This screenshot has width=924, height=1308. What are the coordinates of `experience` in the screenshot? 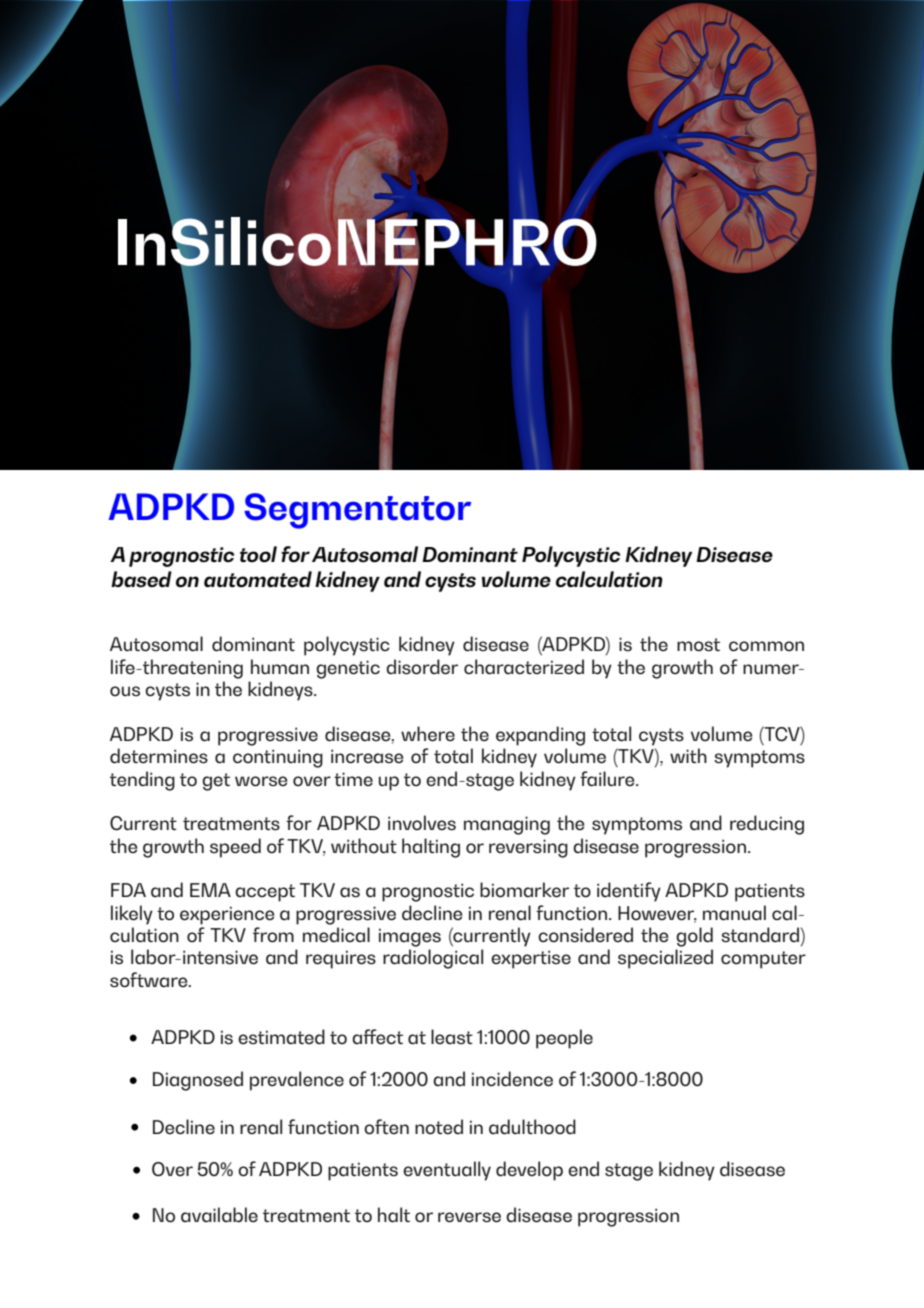 It's located at (227, 915).
